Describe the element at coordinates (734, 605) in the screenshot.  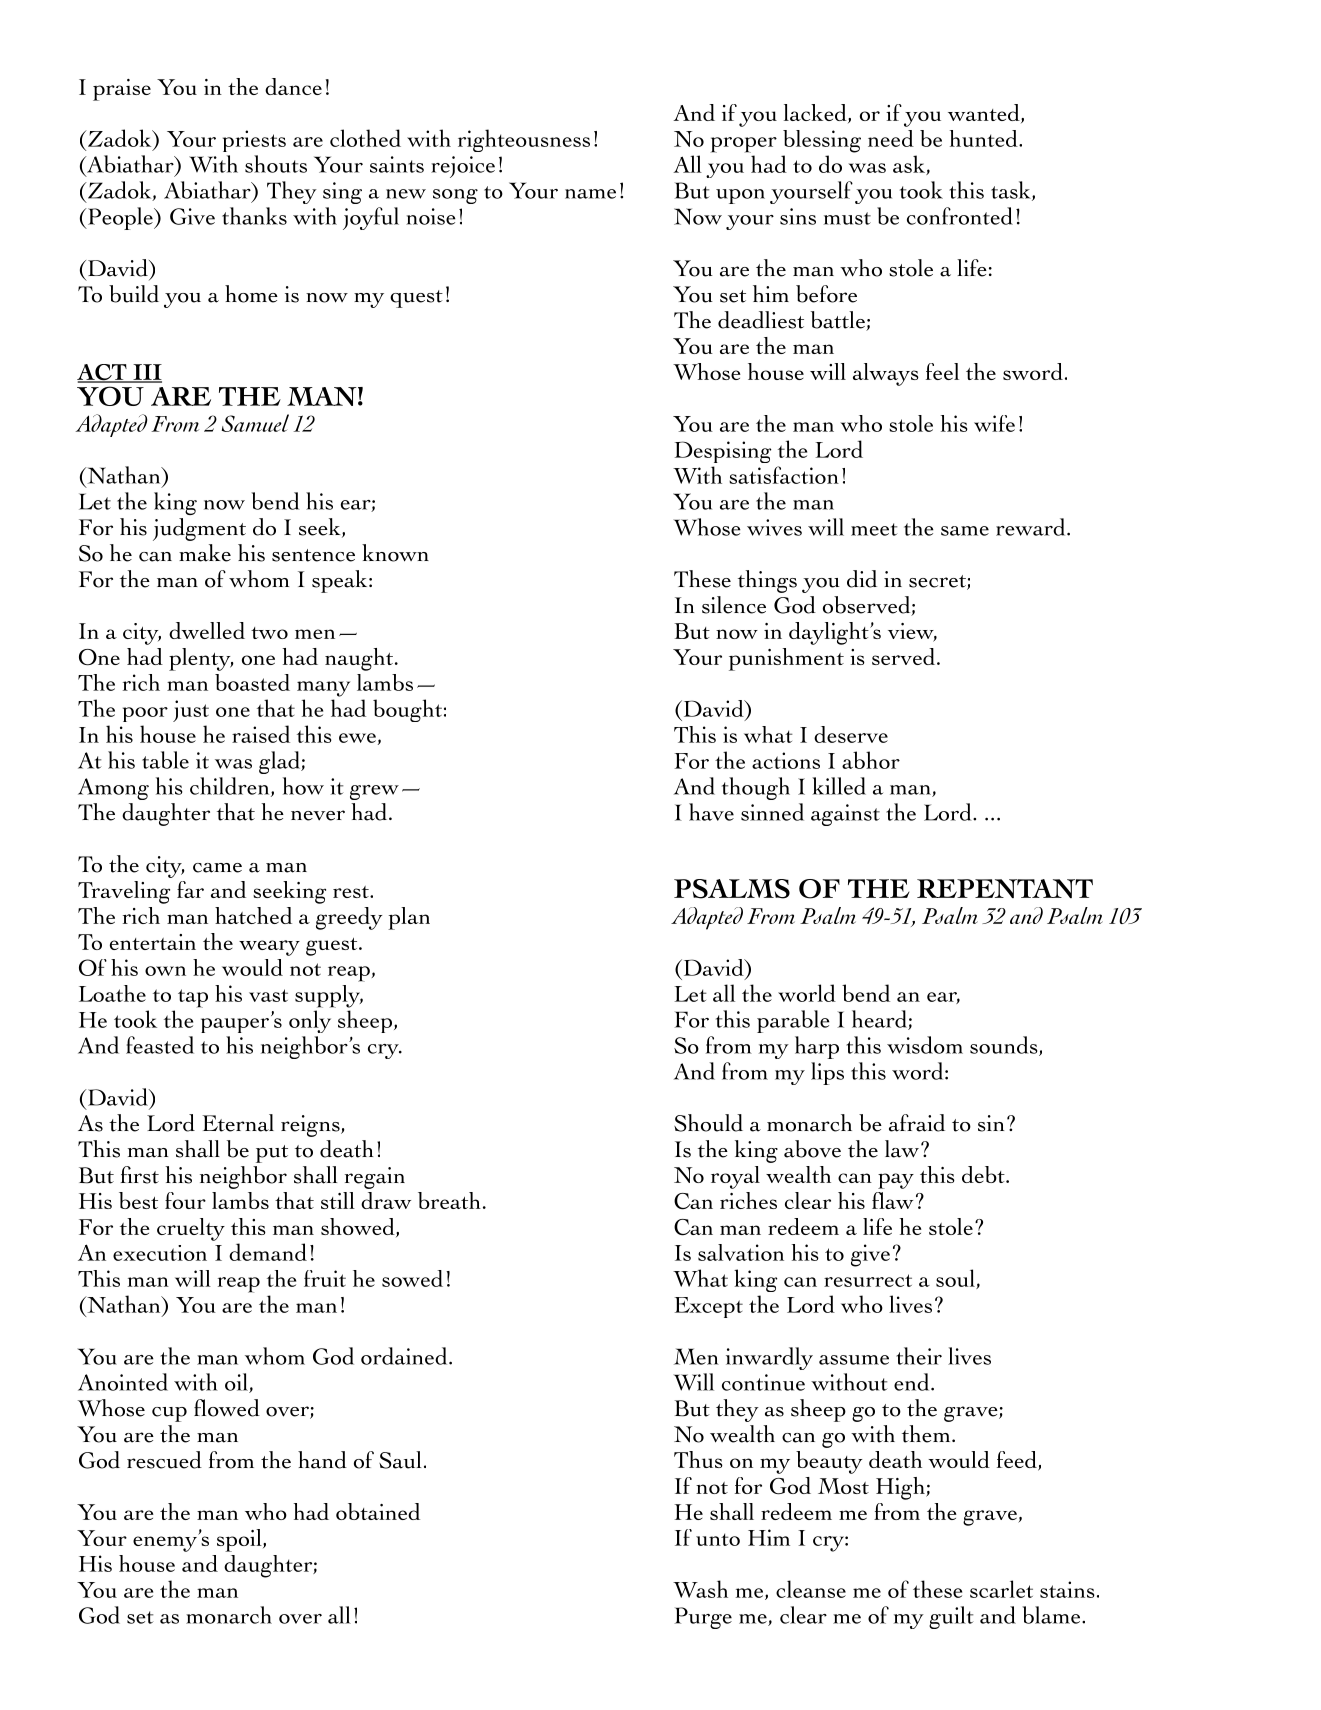
I see `silence` at that location.
